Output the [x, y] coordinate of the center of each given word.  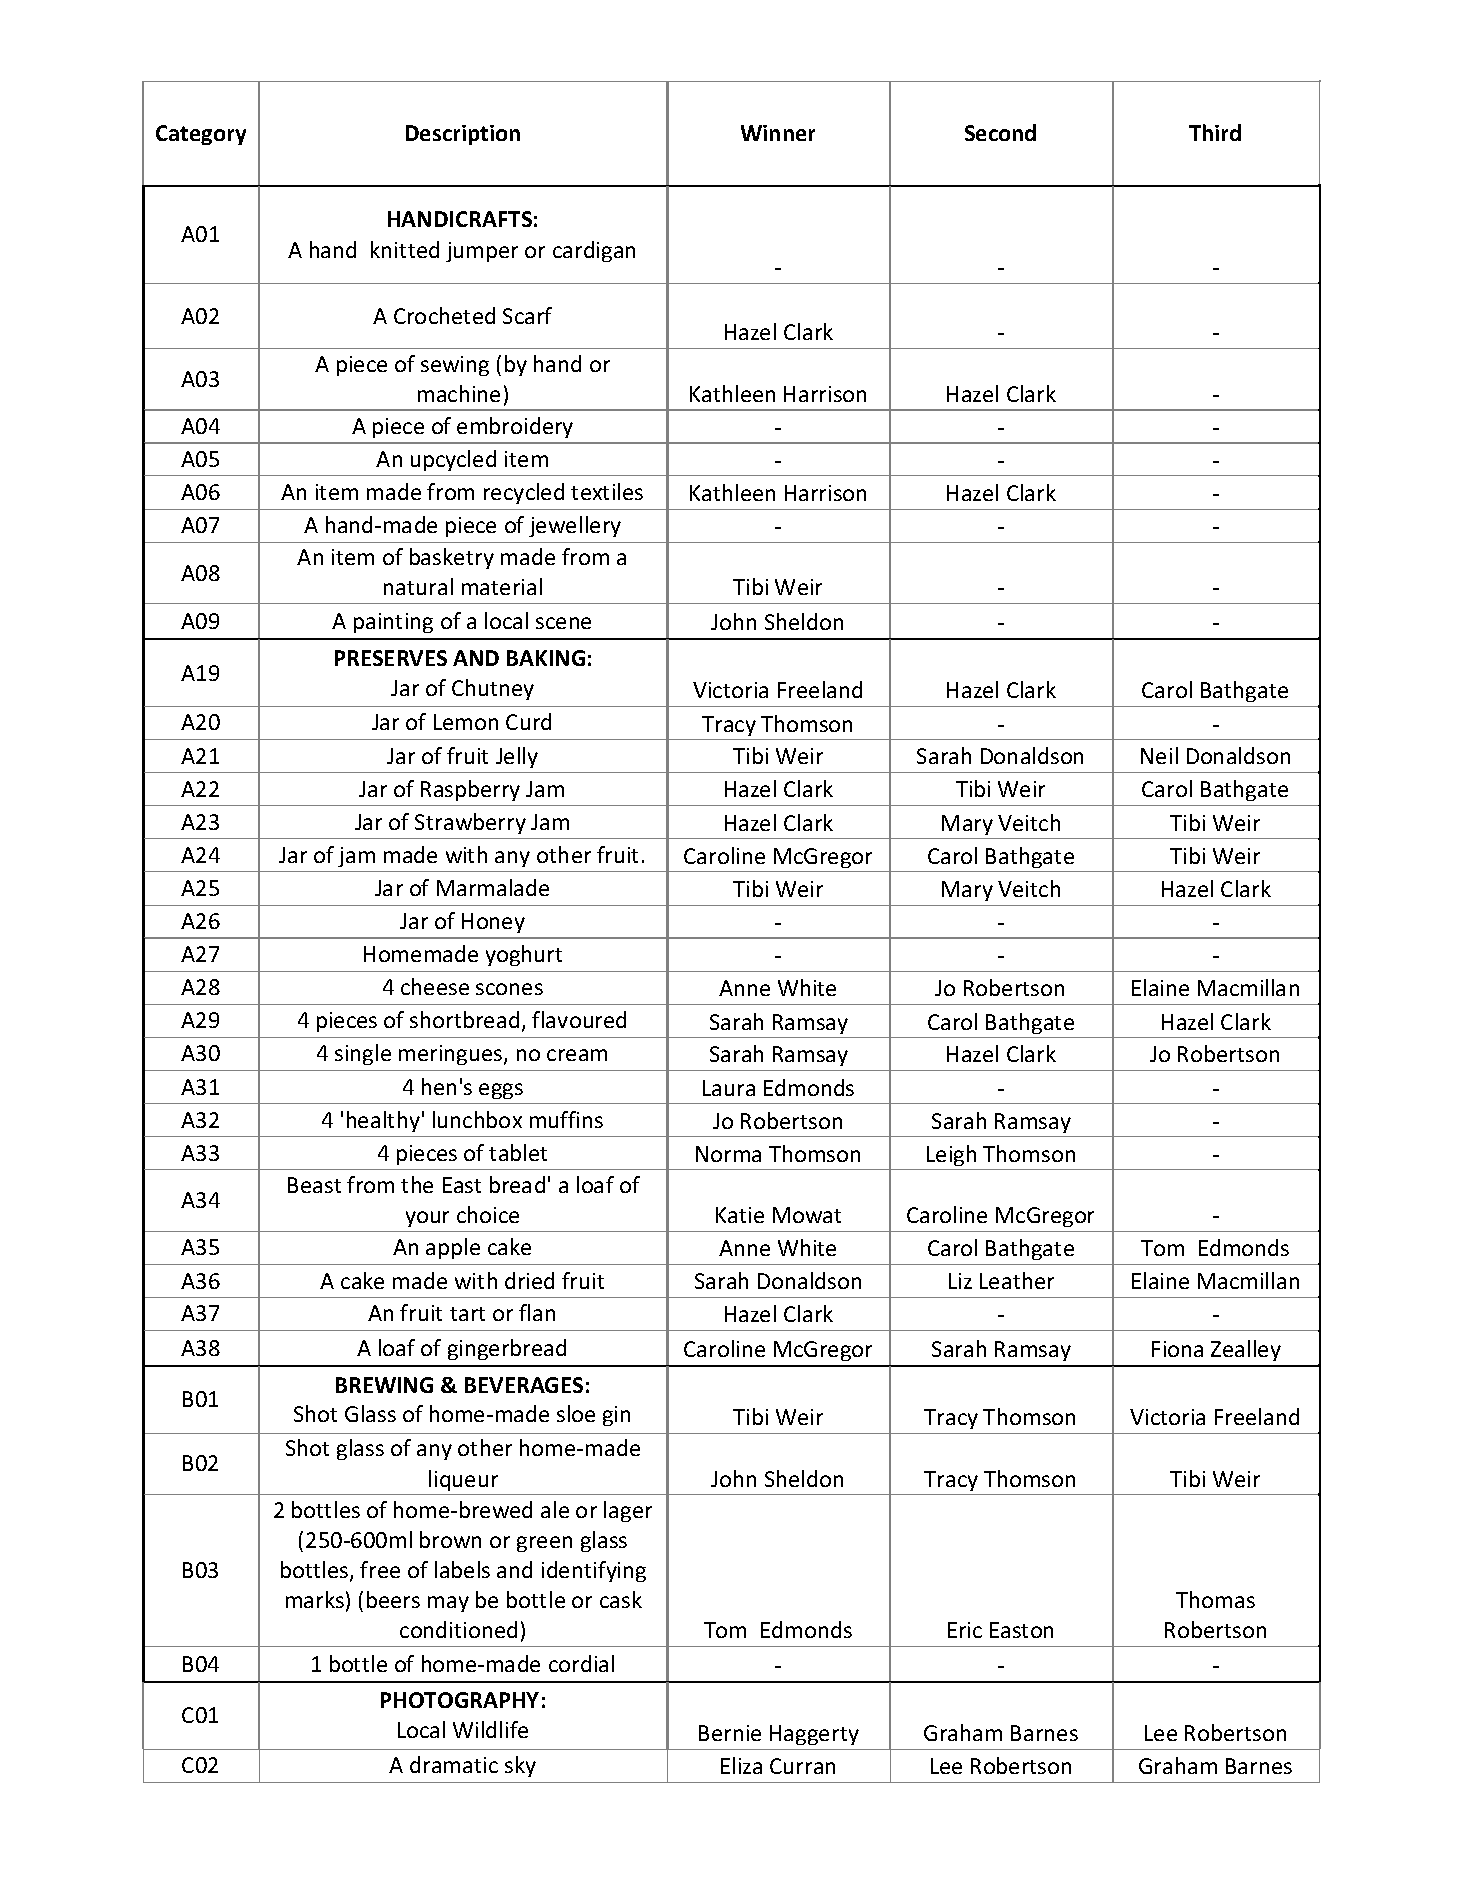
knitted [405, 249]
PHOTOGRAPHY [460, 1700]
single [363, 1054]
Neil [1159, 755]
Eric [965, 1630]
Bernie [730, 1733]
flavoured [579, 1019]
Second [1000, 132]
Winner [778, 133]
